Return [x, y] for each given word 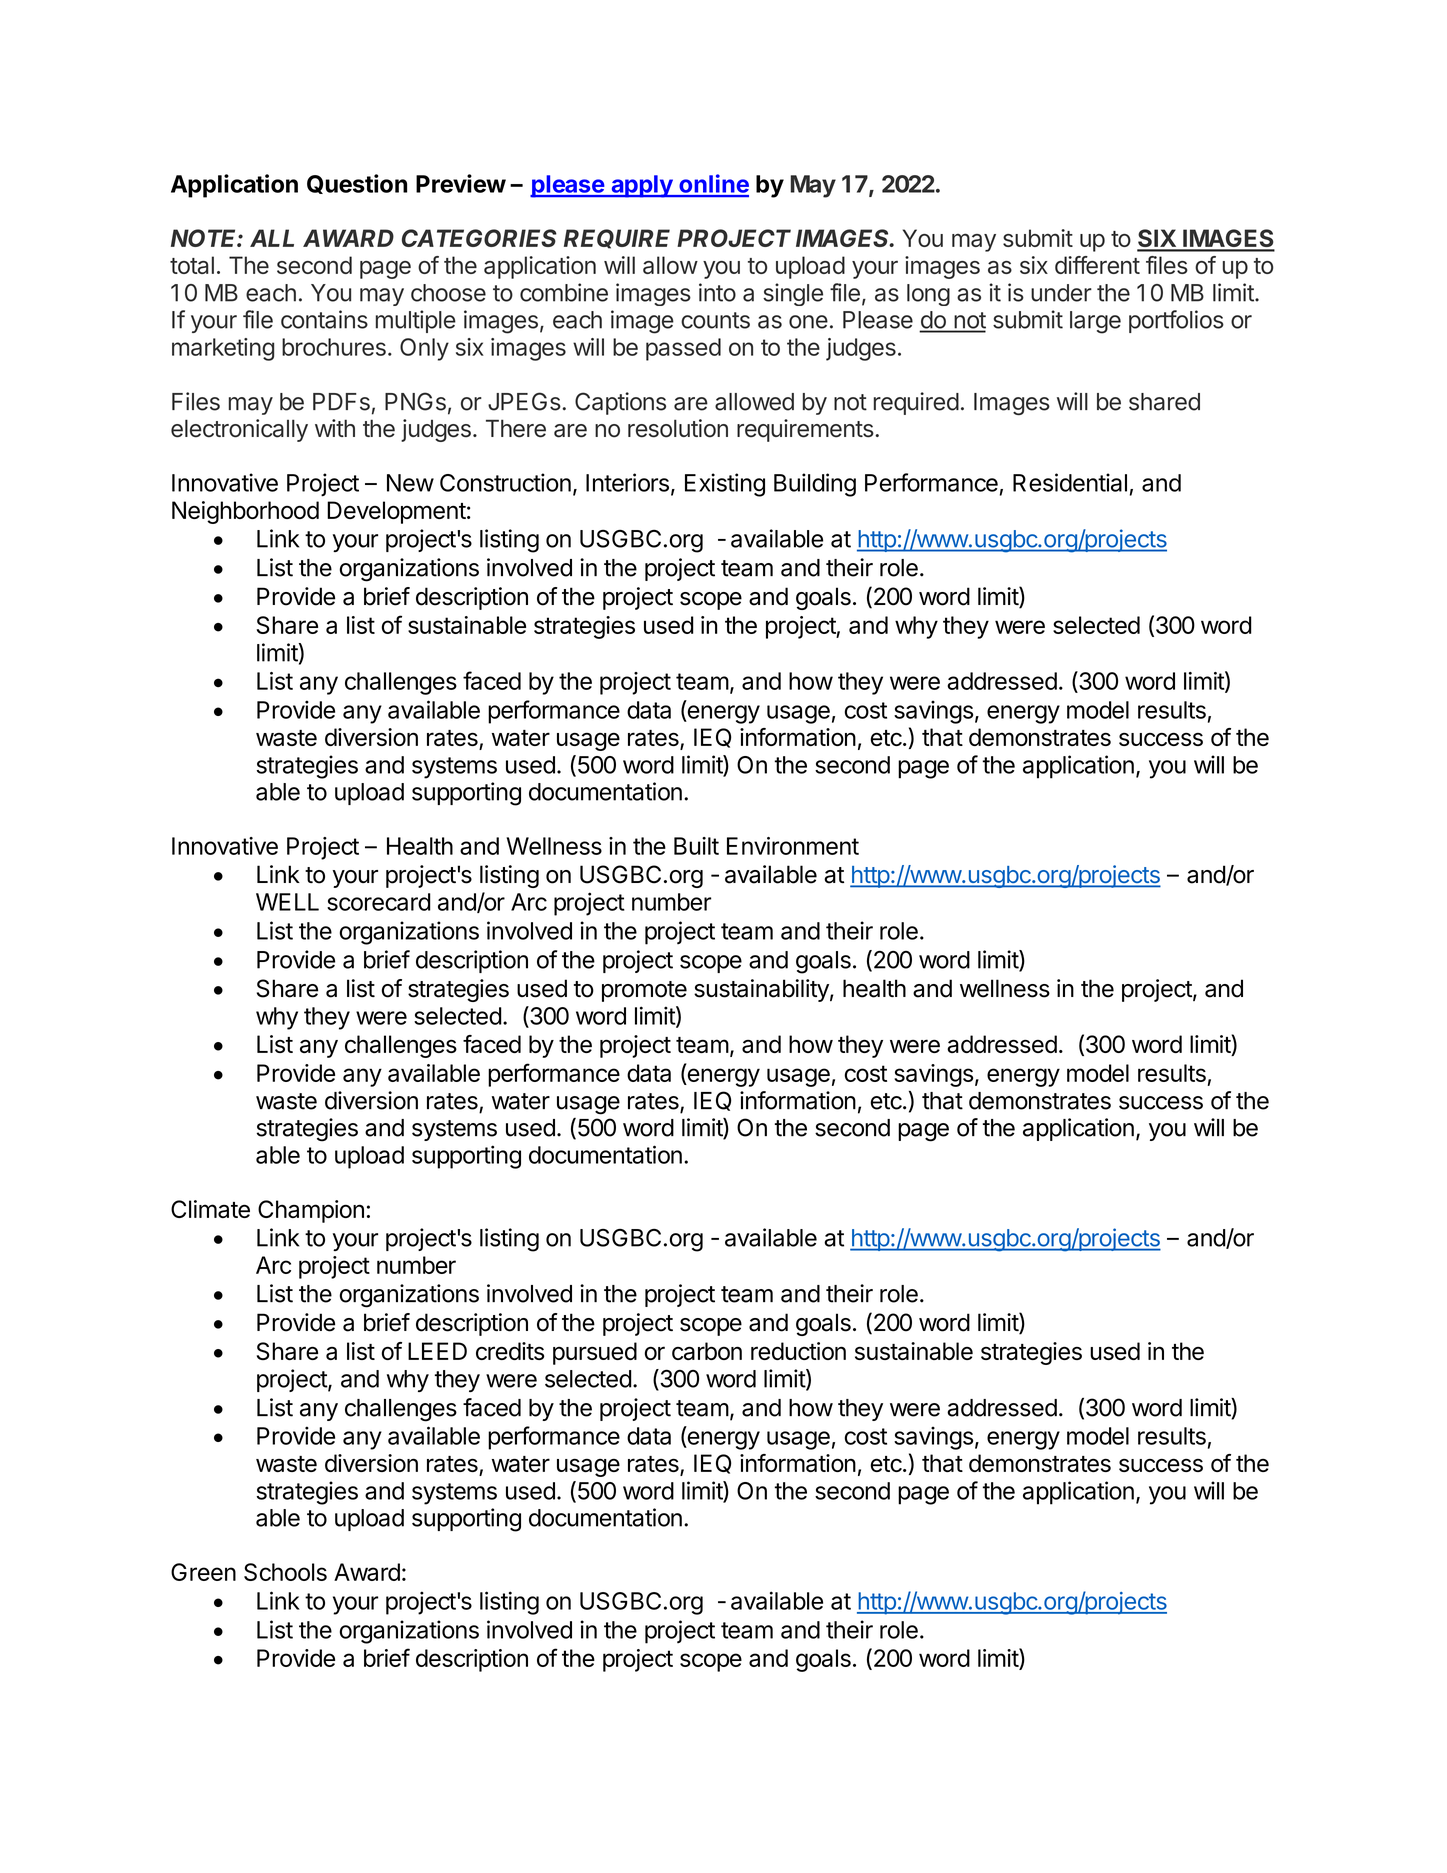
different [1097, 265]
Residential [1070, 482]
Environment [793, 846]
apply [641, 186]
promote [644, 991]
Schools [285, 1572]
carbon [707, 1351]
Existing [725, 485]
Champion [311, 1211]
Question [357, 184]
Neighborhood [245, 512]
